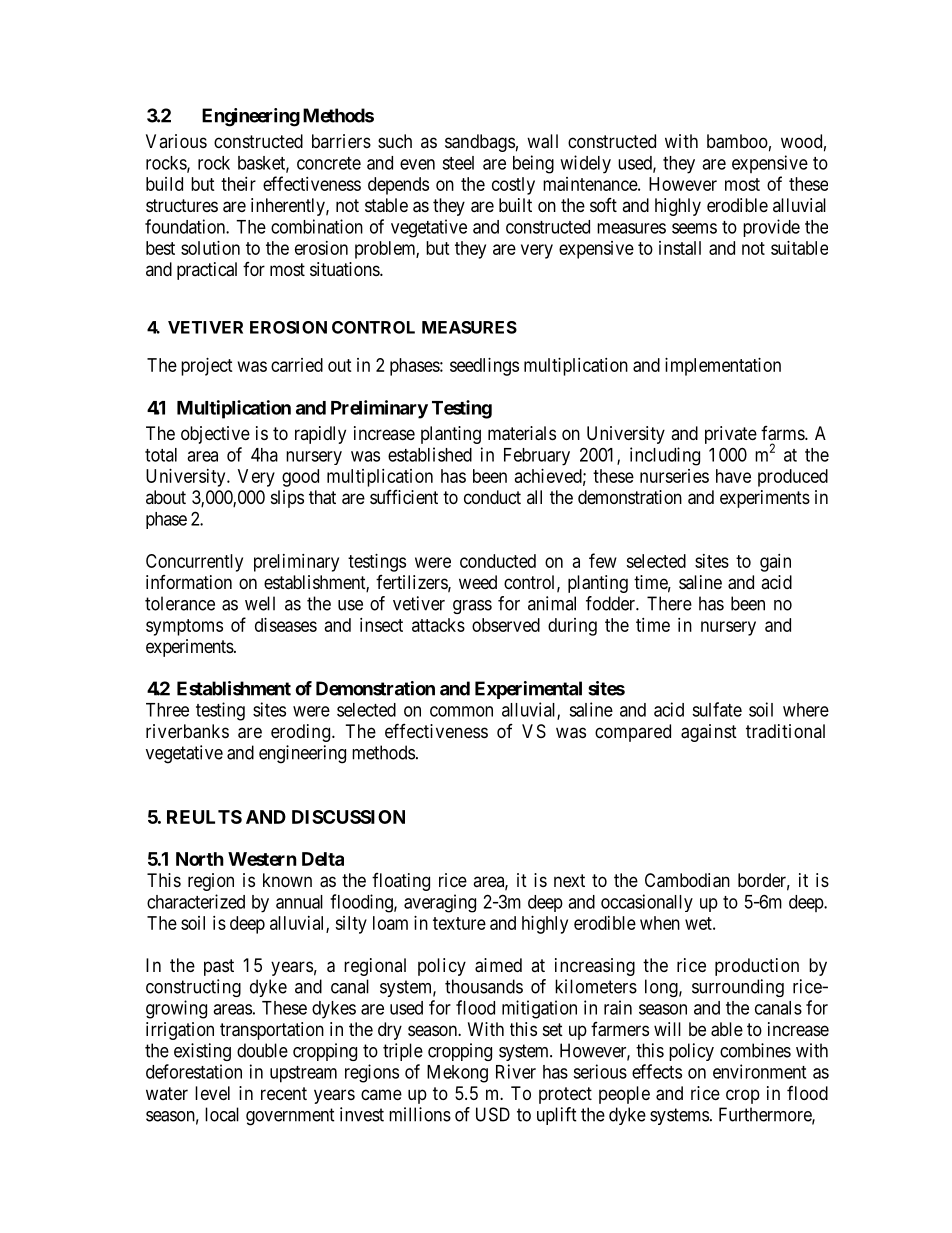 The height and width of the image is (1233, 952). What do you see at coordinates (669, 603) in the image?
I see `There` at bounding box center [669, 603].
